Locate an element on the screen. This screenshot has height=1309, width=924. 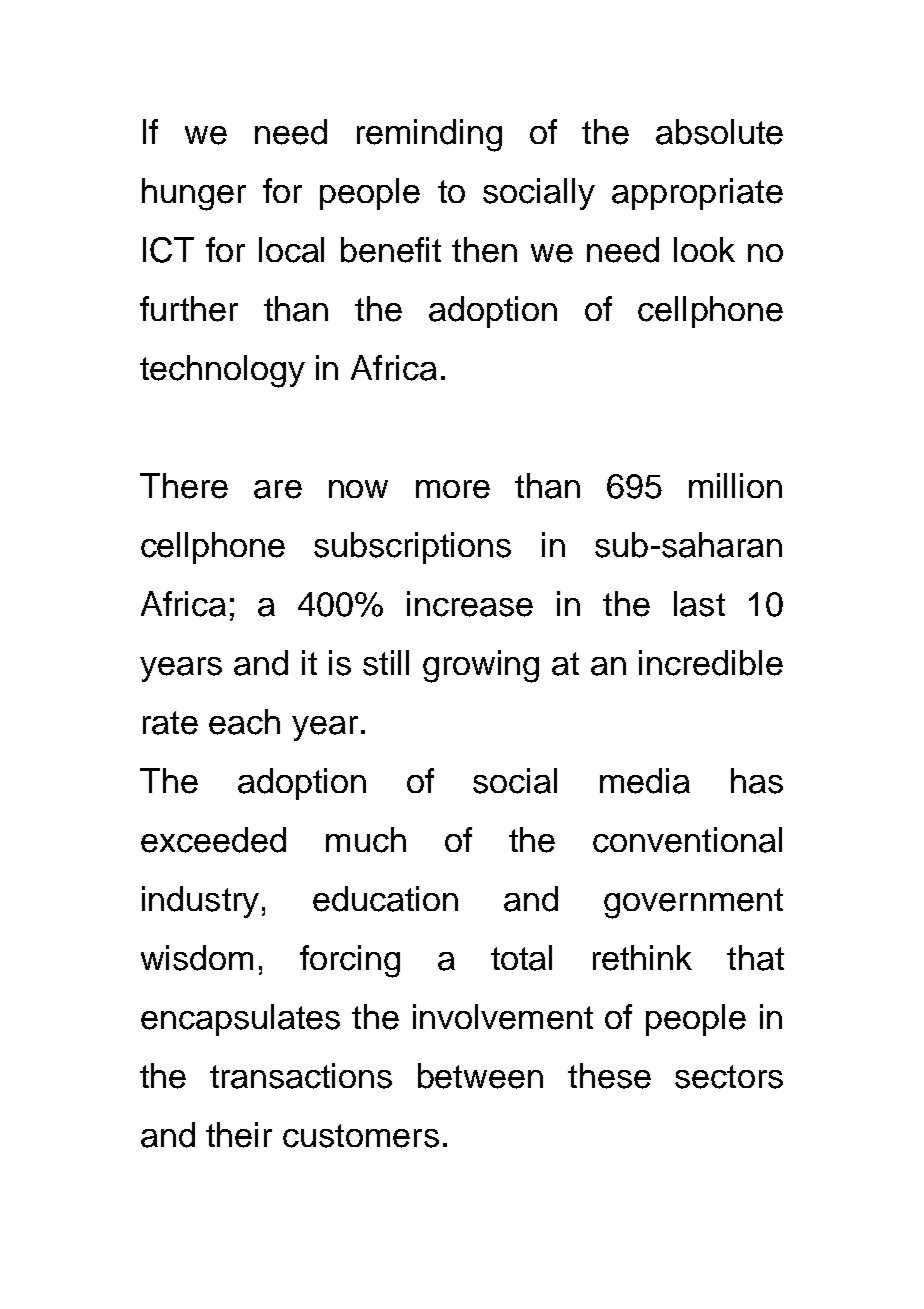
exceeded is located at coordinates (213, 840).
